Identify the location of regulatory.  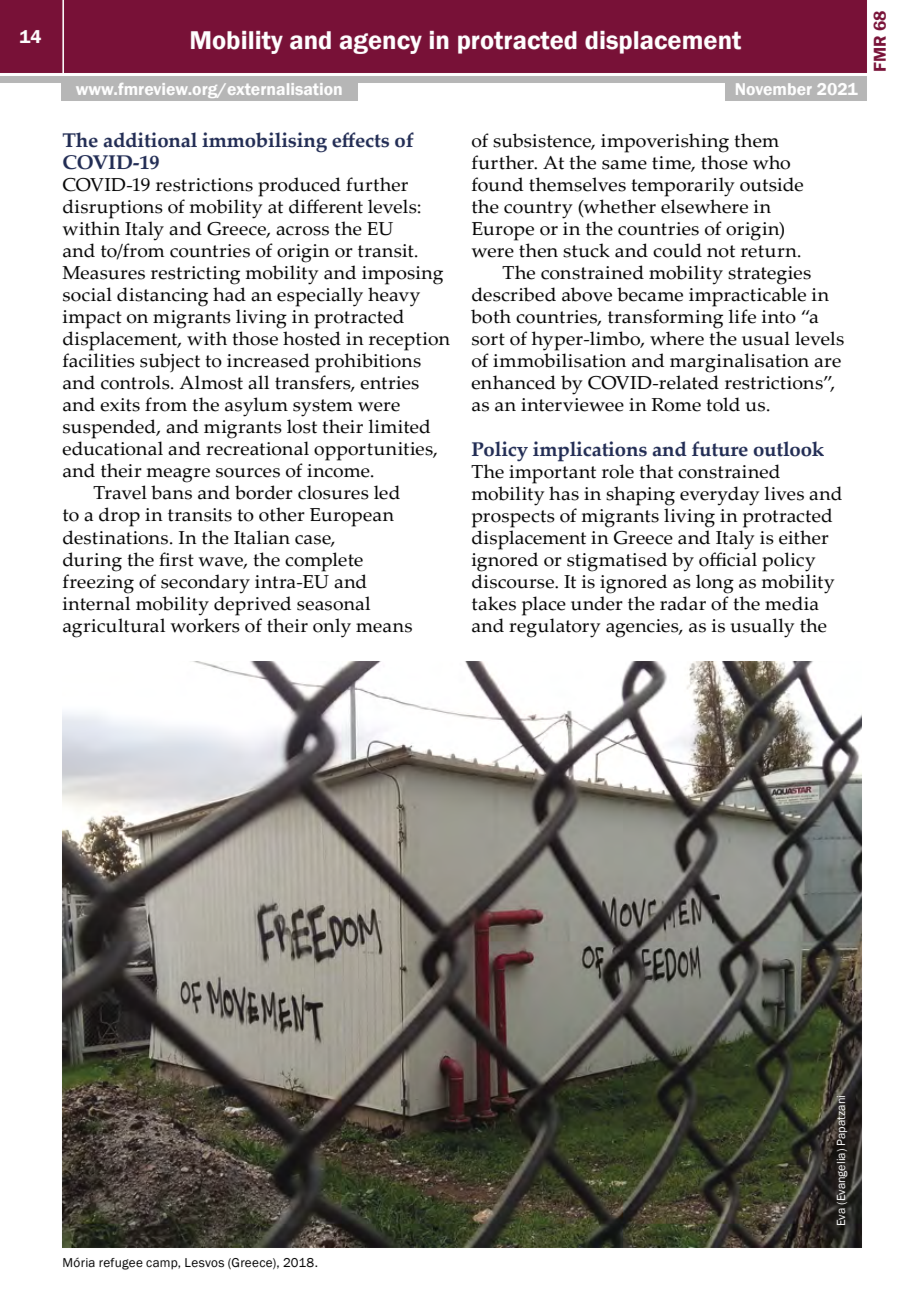
(555, 628).
